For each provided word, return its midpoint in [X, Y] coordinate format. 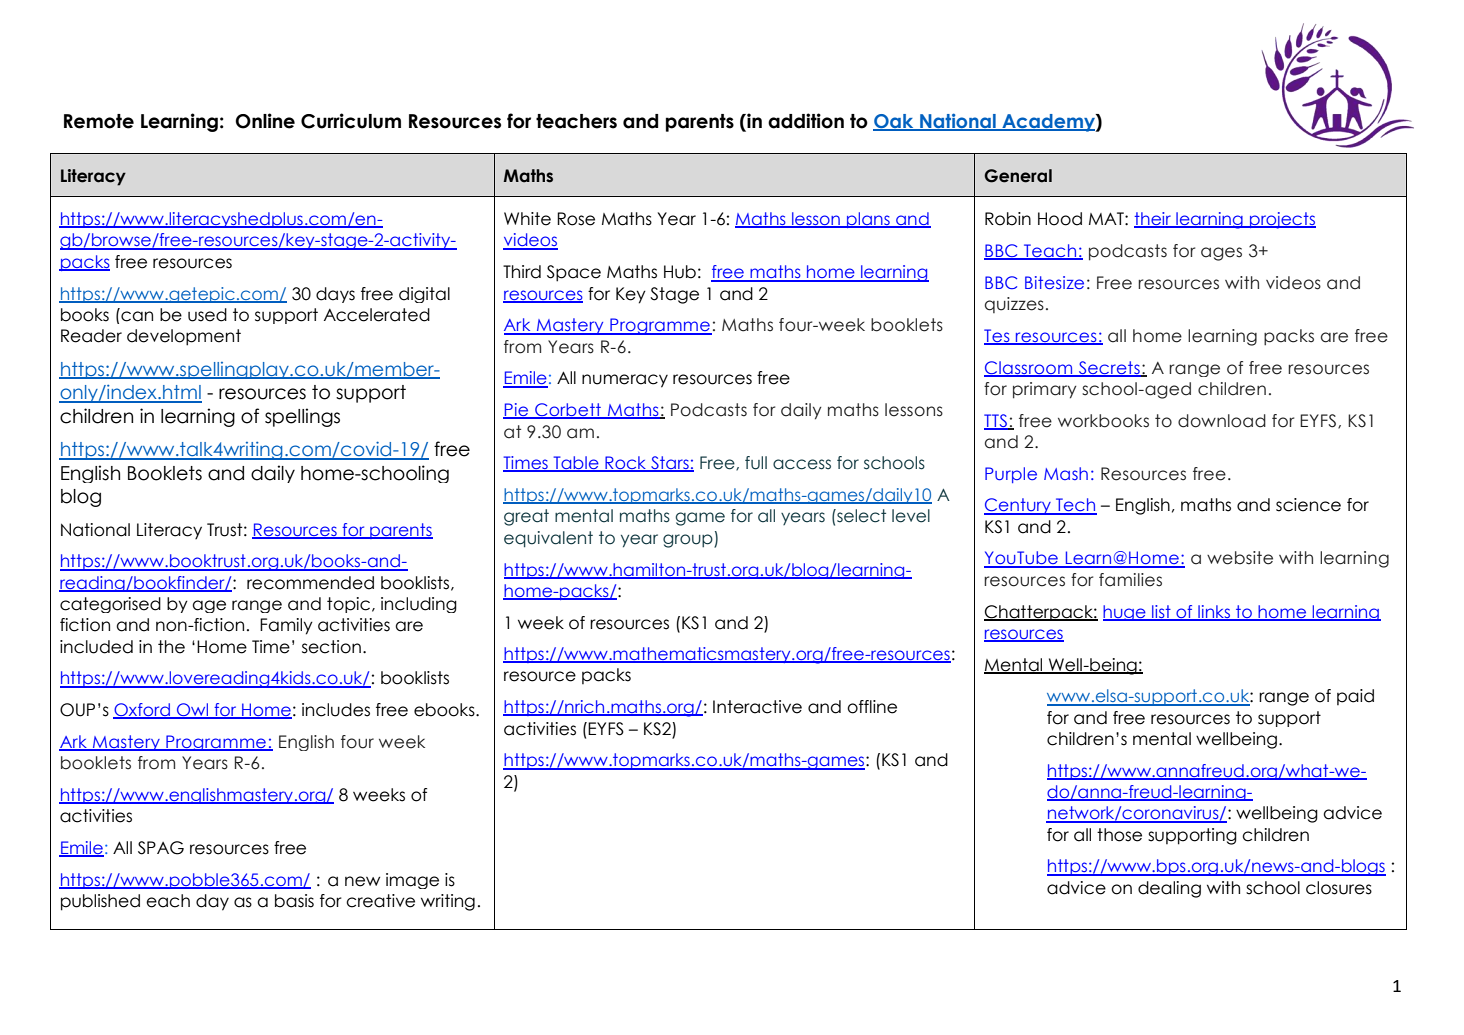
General [1018, 176]
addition [806, 121]
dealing [1169, 889]
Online [265, 121]
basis [294, 901]
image [412, 881]
